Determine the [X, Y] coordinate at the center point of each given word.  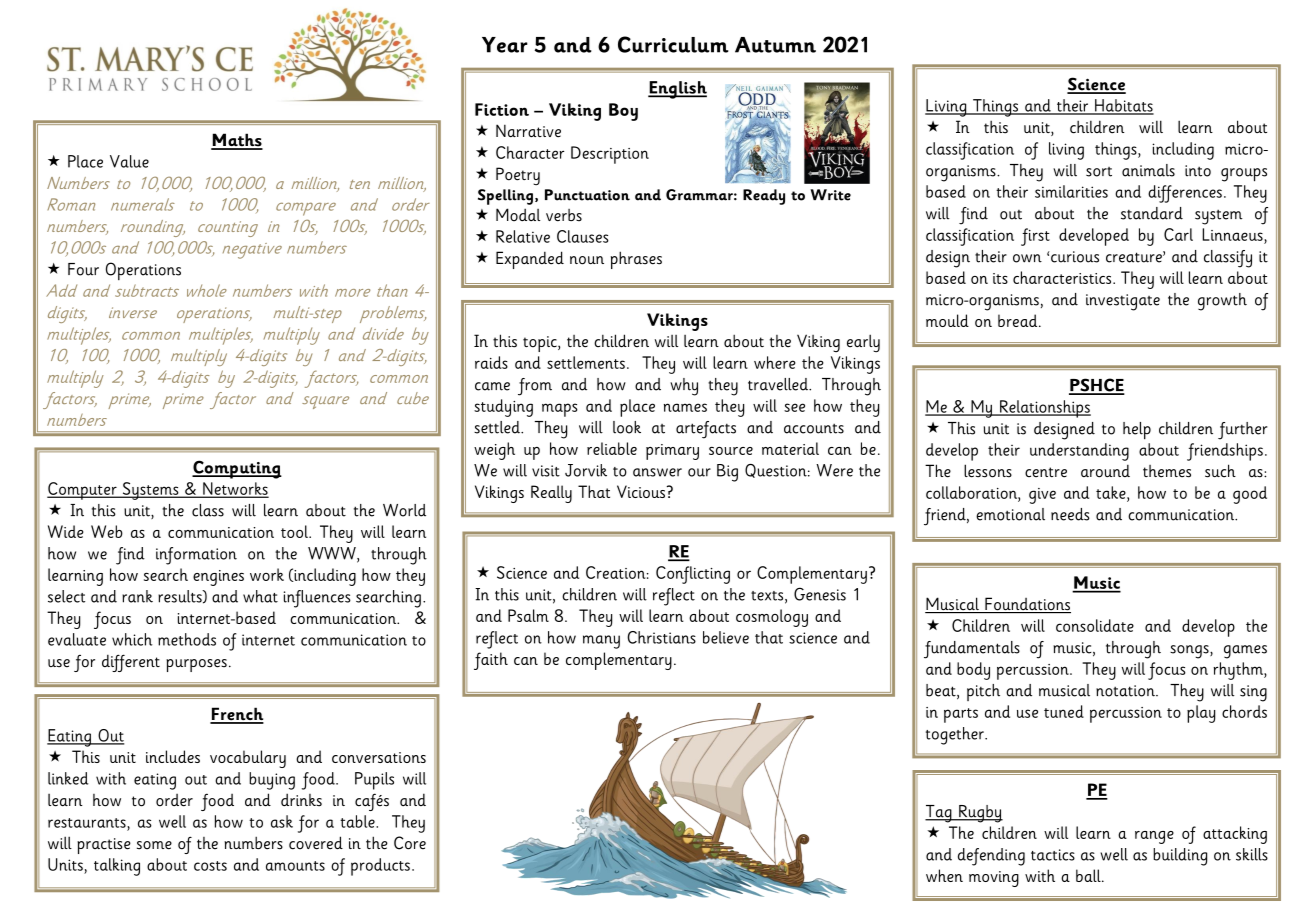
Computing [237, 469]
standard [1152, 213]
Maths [237, 141]
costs [210, 866]
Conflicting [693, 575]
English [677, 90]
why [684, 387]
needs [1070, 514]
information [196, 556]
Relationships [1044, 409]
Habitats [1123, 106]
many [601, 642]
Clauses [583, 236]
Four [83, 269]
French [237, 715]
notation [1126, 691]
